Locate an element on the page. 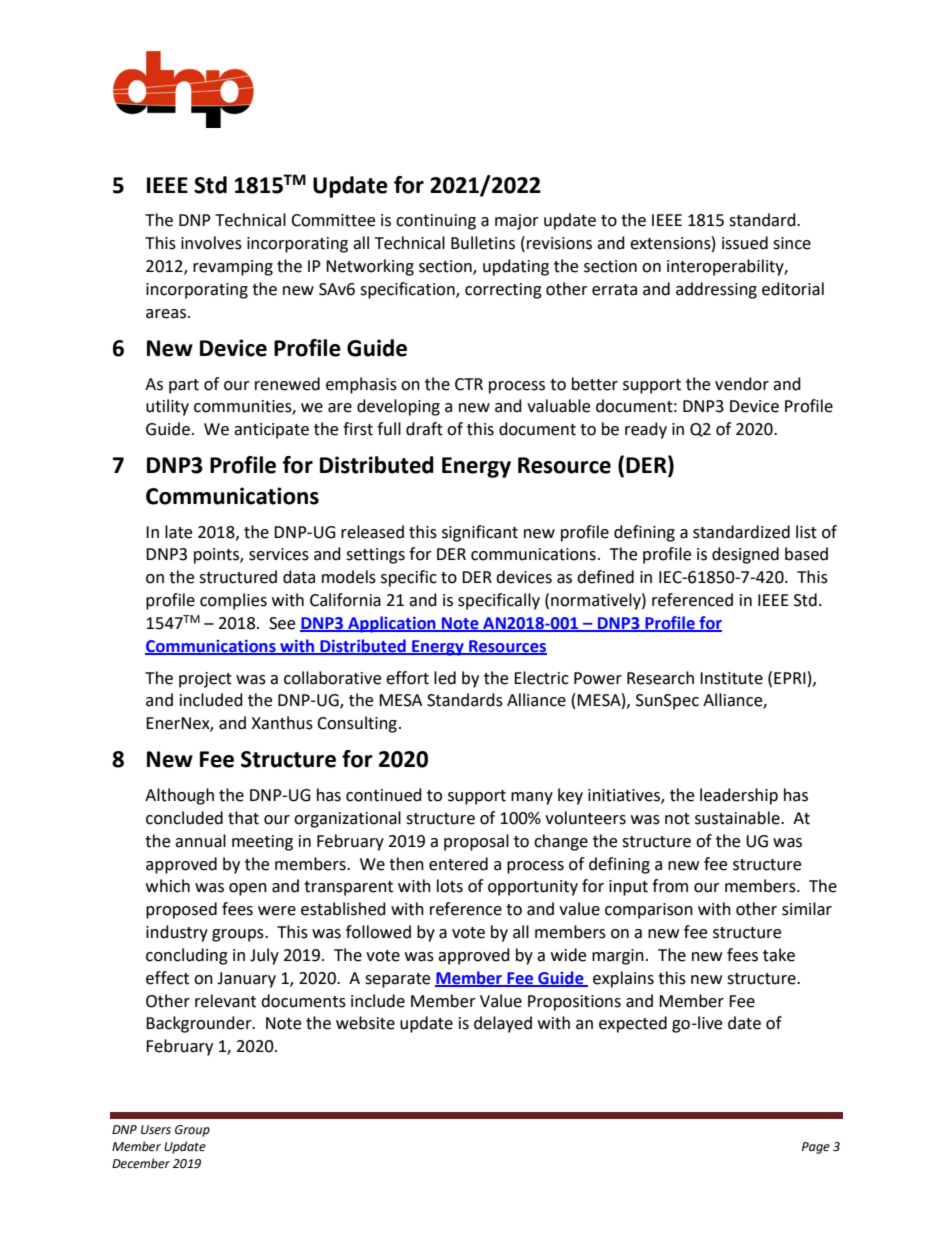 The image size is (952, 1233). Page is located at coordinates (816, 1148).
